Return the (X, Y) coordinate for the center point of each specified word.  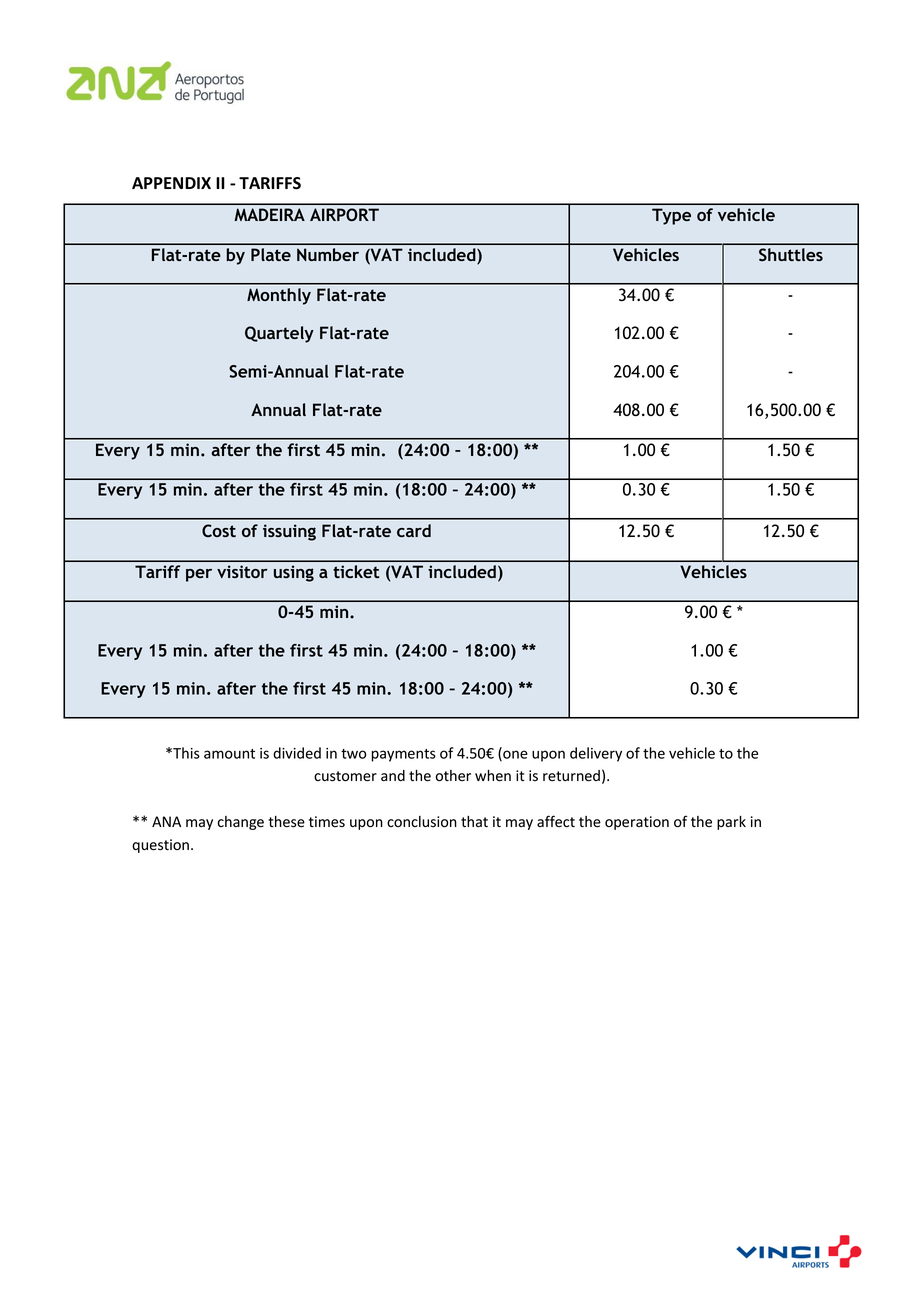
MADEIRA (269, 214)
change (241, 823)
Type (671, 216)
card (414, 530)
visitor (242, 571)
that (474, 822)
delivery (596, 754)
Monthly (279, 296)
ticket (356, 571)
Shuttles (791, 254)
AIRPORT (344, 214)
